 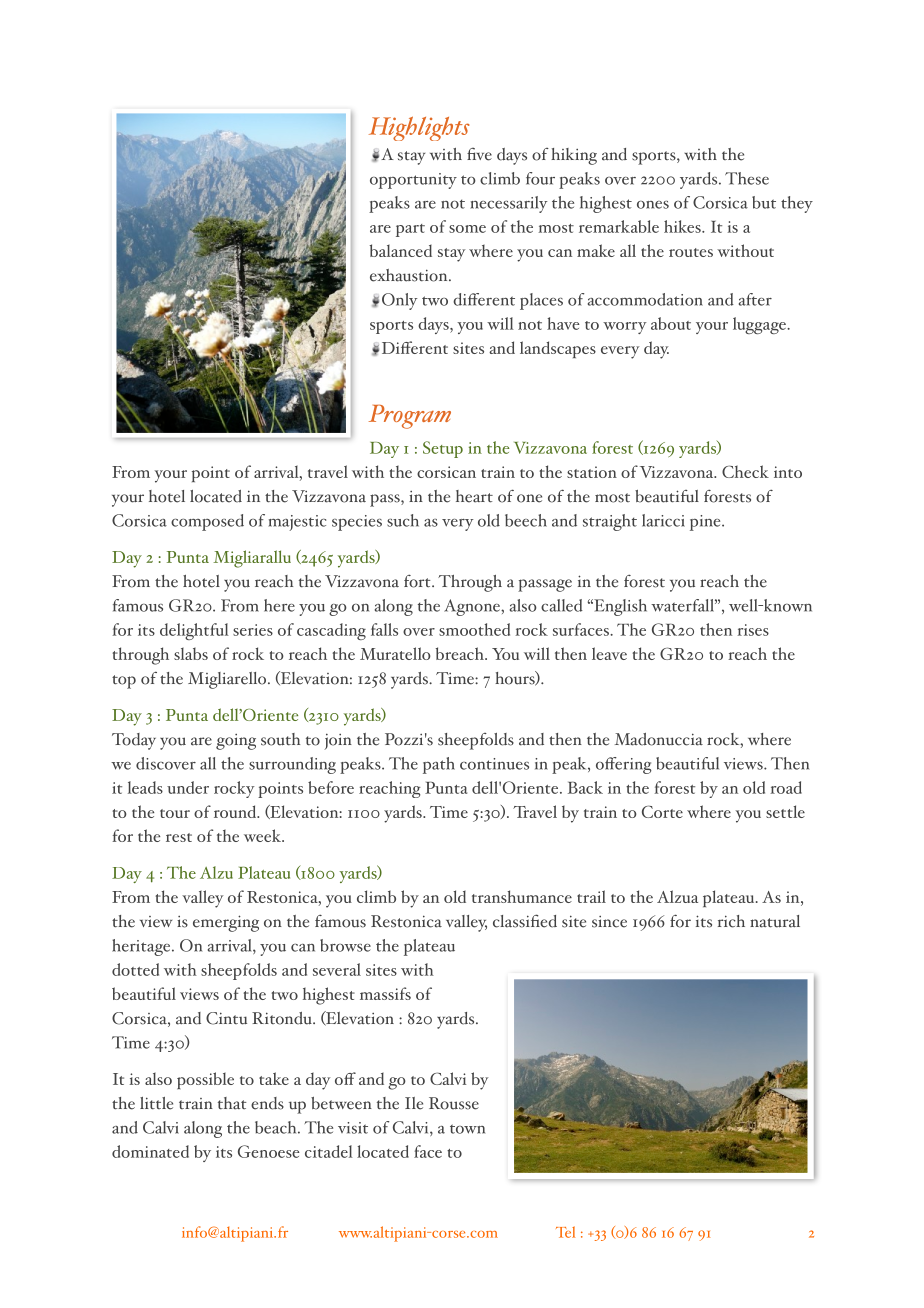 What do you see at coordinates (413, 181) in the image?
I see `opportunity` at bounding box center [413, 181].
